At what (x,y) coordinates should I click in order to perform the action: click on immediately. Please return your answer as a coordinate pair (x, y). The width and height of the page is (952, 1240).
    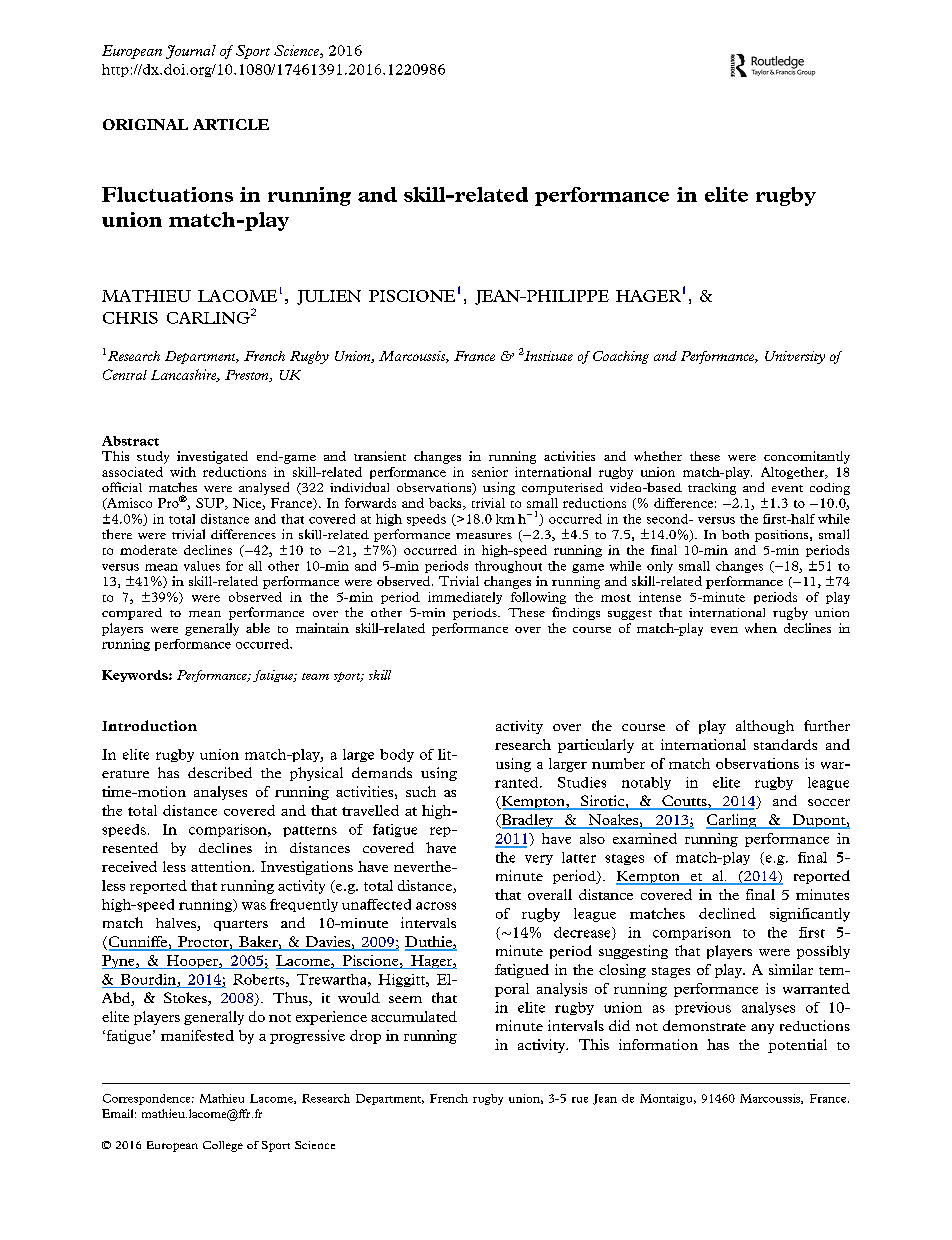
    Looking at the image, I should click on (465, 598).
